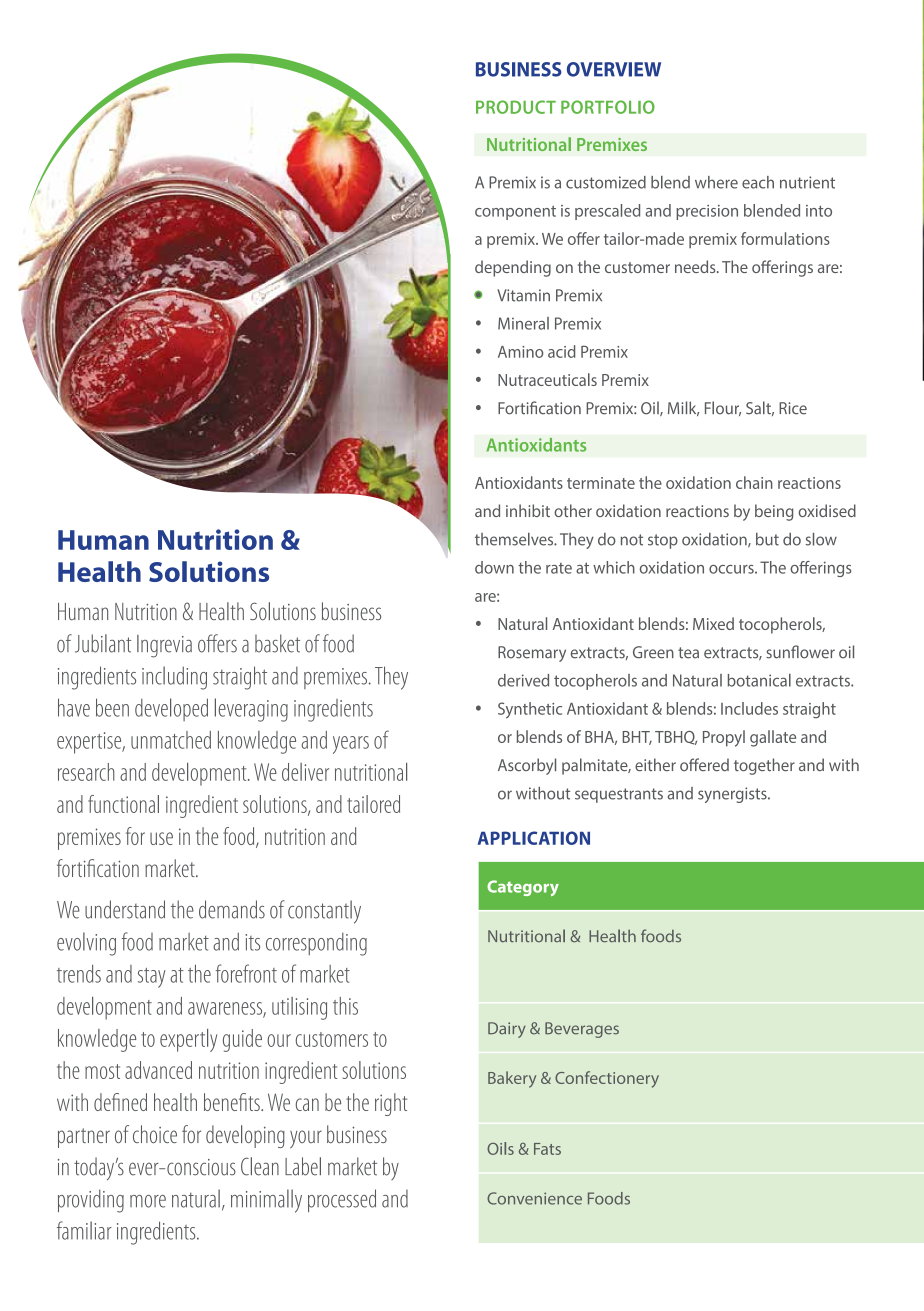 The height and width of the screenshot is (1311, 924). I want to click on including, so click(174, 678).
